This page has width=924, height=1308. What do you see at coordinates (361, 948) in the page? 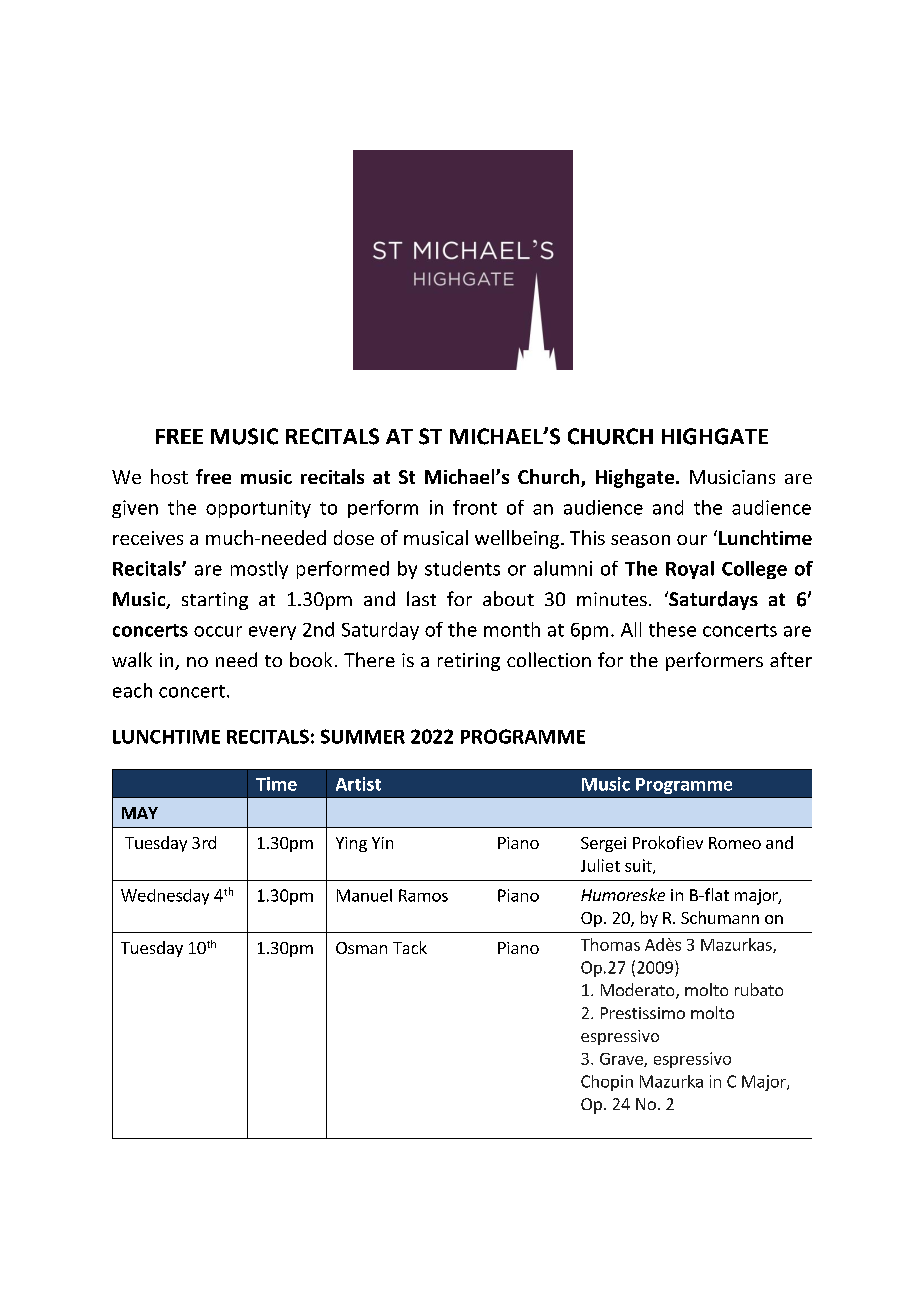
I see `Osman` at bounding box center [361, 948].
